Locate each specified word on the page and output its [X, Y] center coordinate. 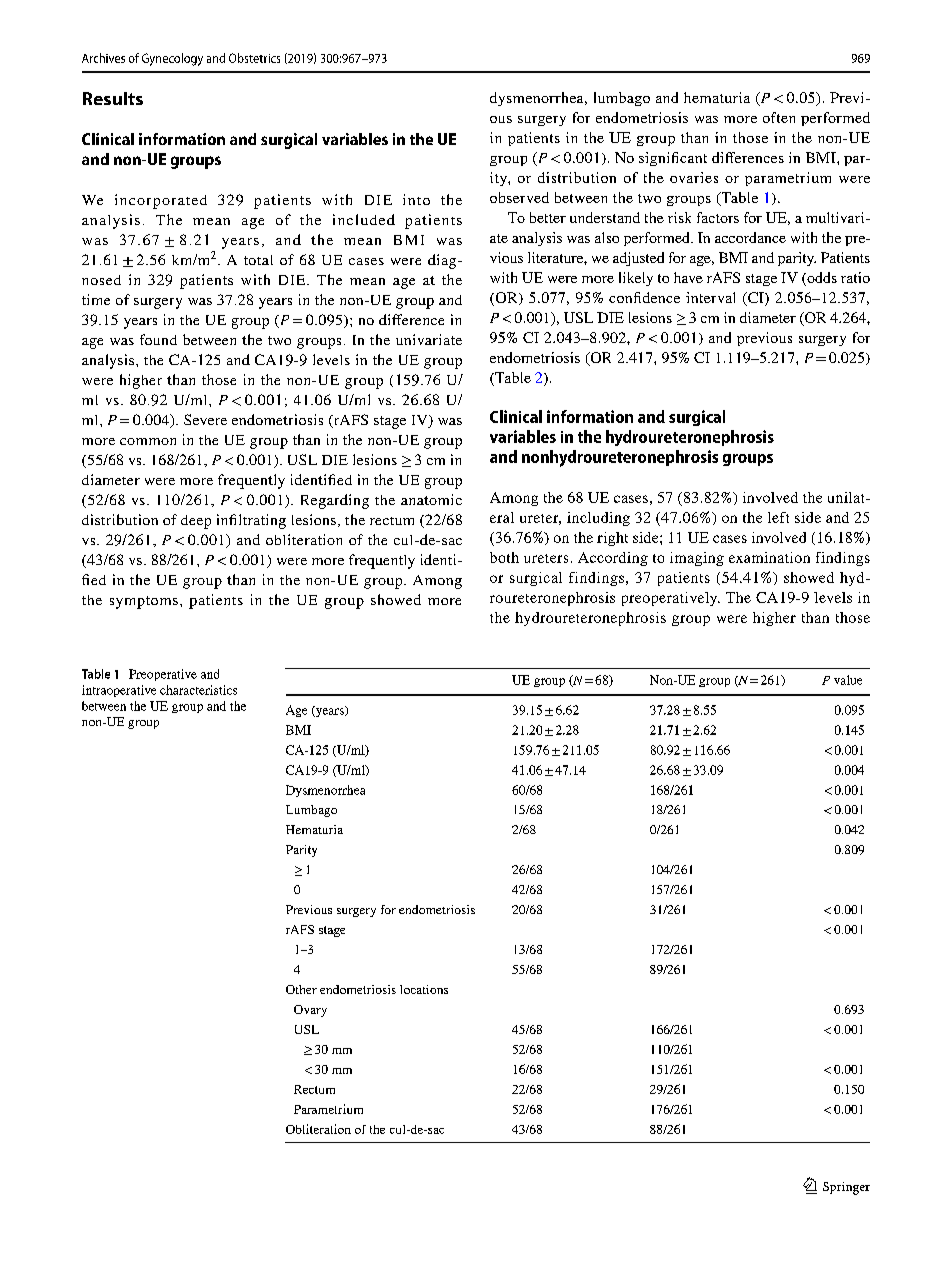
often [779, 117]
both [504, 557]
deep [196, 522]
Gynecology [172, 59]
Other [301, 989]
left [778, 517]
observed [519, 197]
